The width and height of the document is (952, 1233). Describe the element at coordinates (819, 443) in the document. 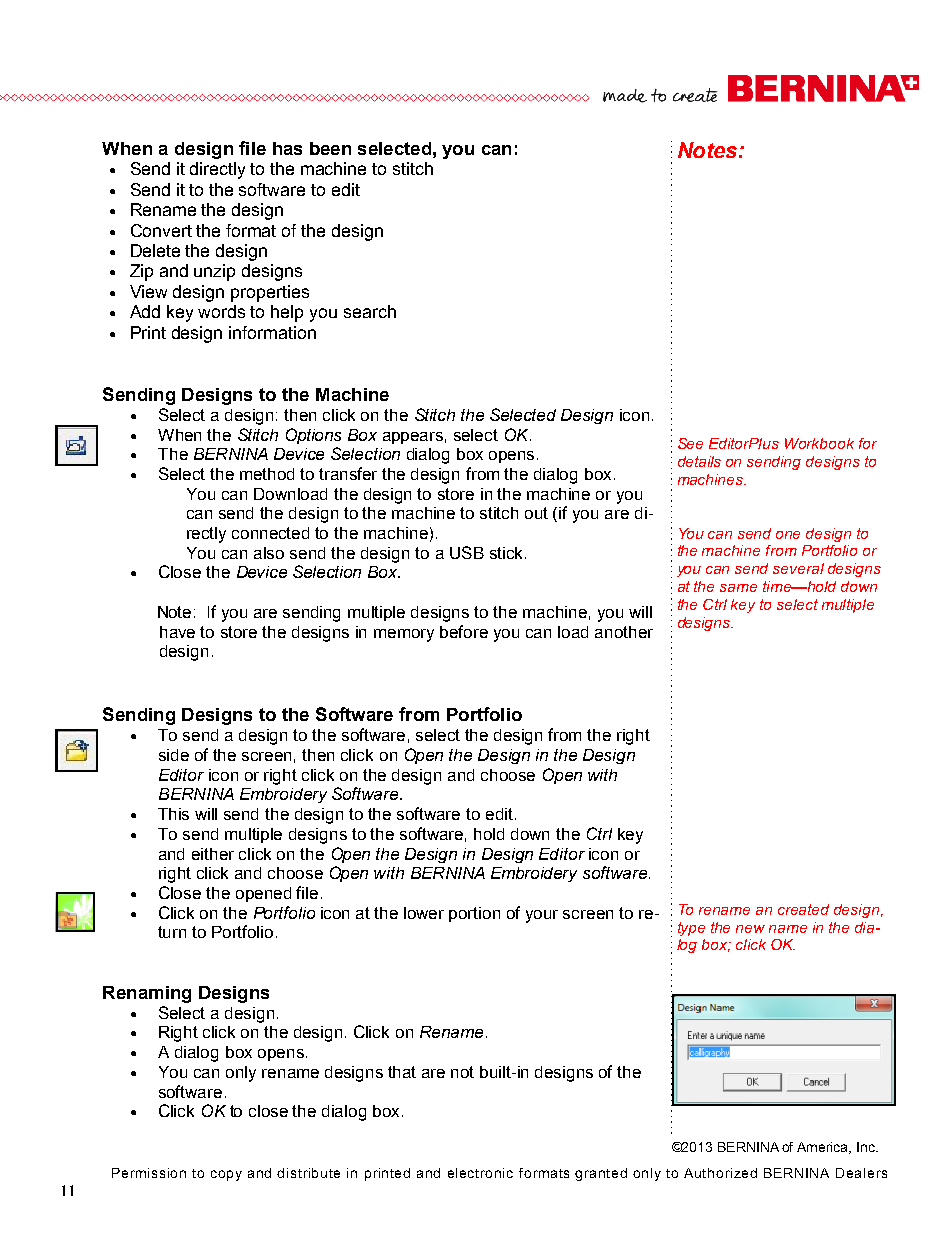

I see `Workbook` at that location.
